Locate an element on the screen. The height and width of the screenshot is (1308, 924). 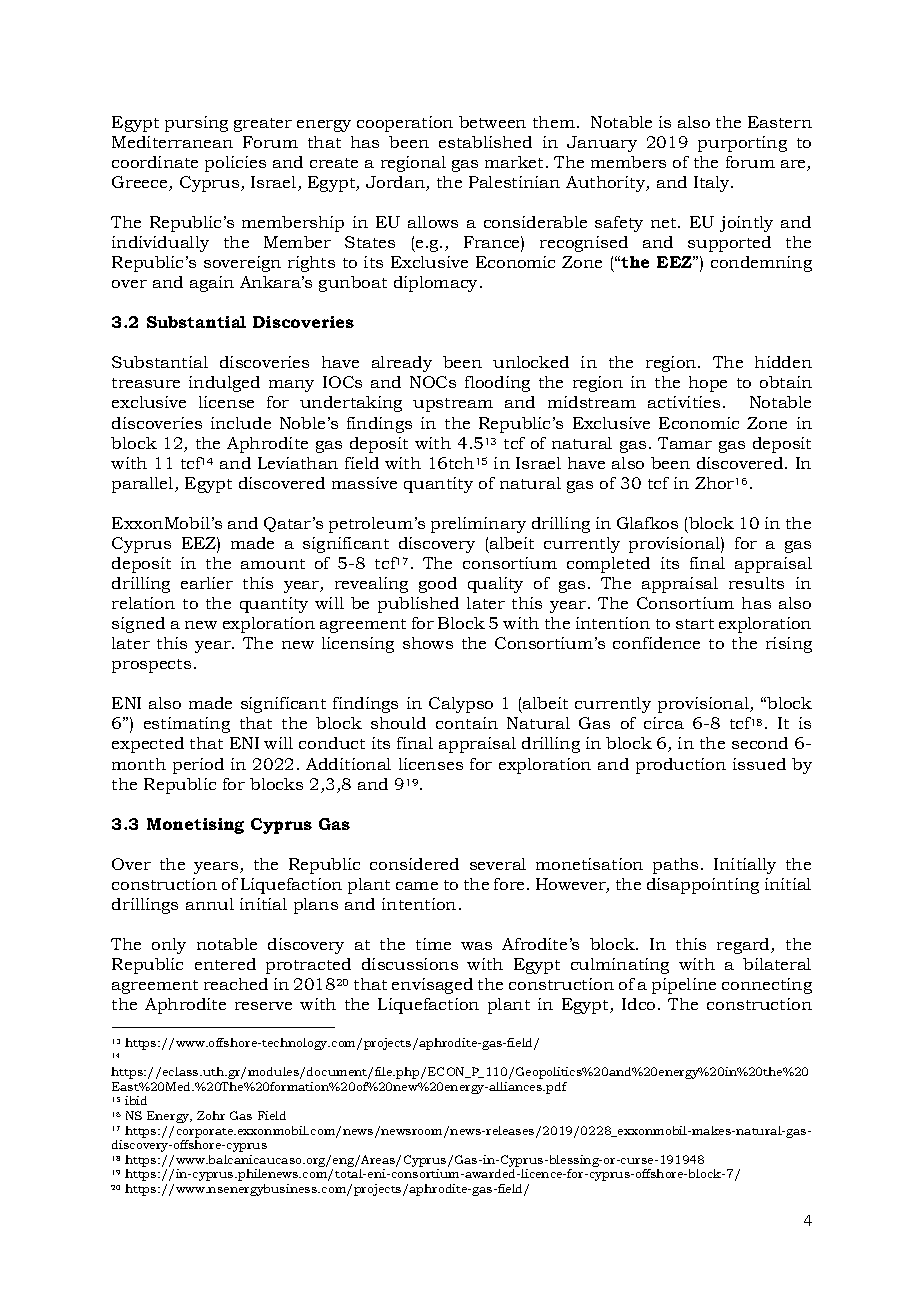
period is located at coordinates (198, 766).
